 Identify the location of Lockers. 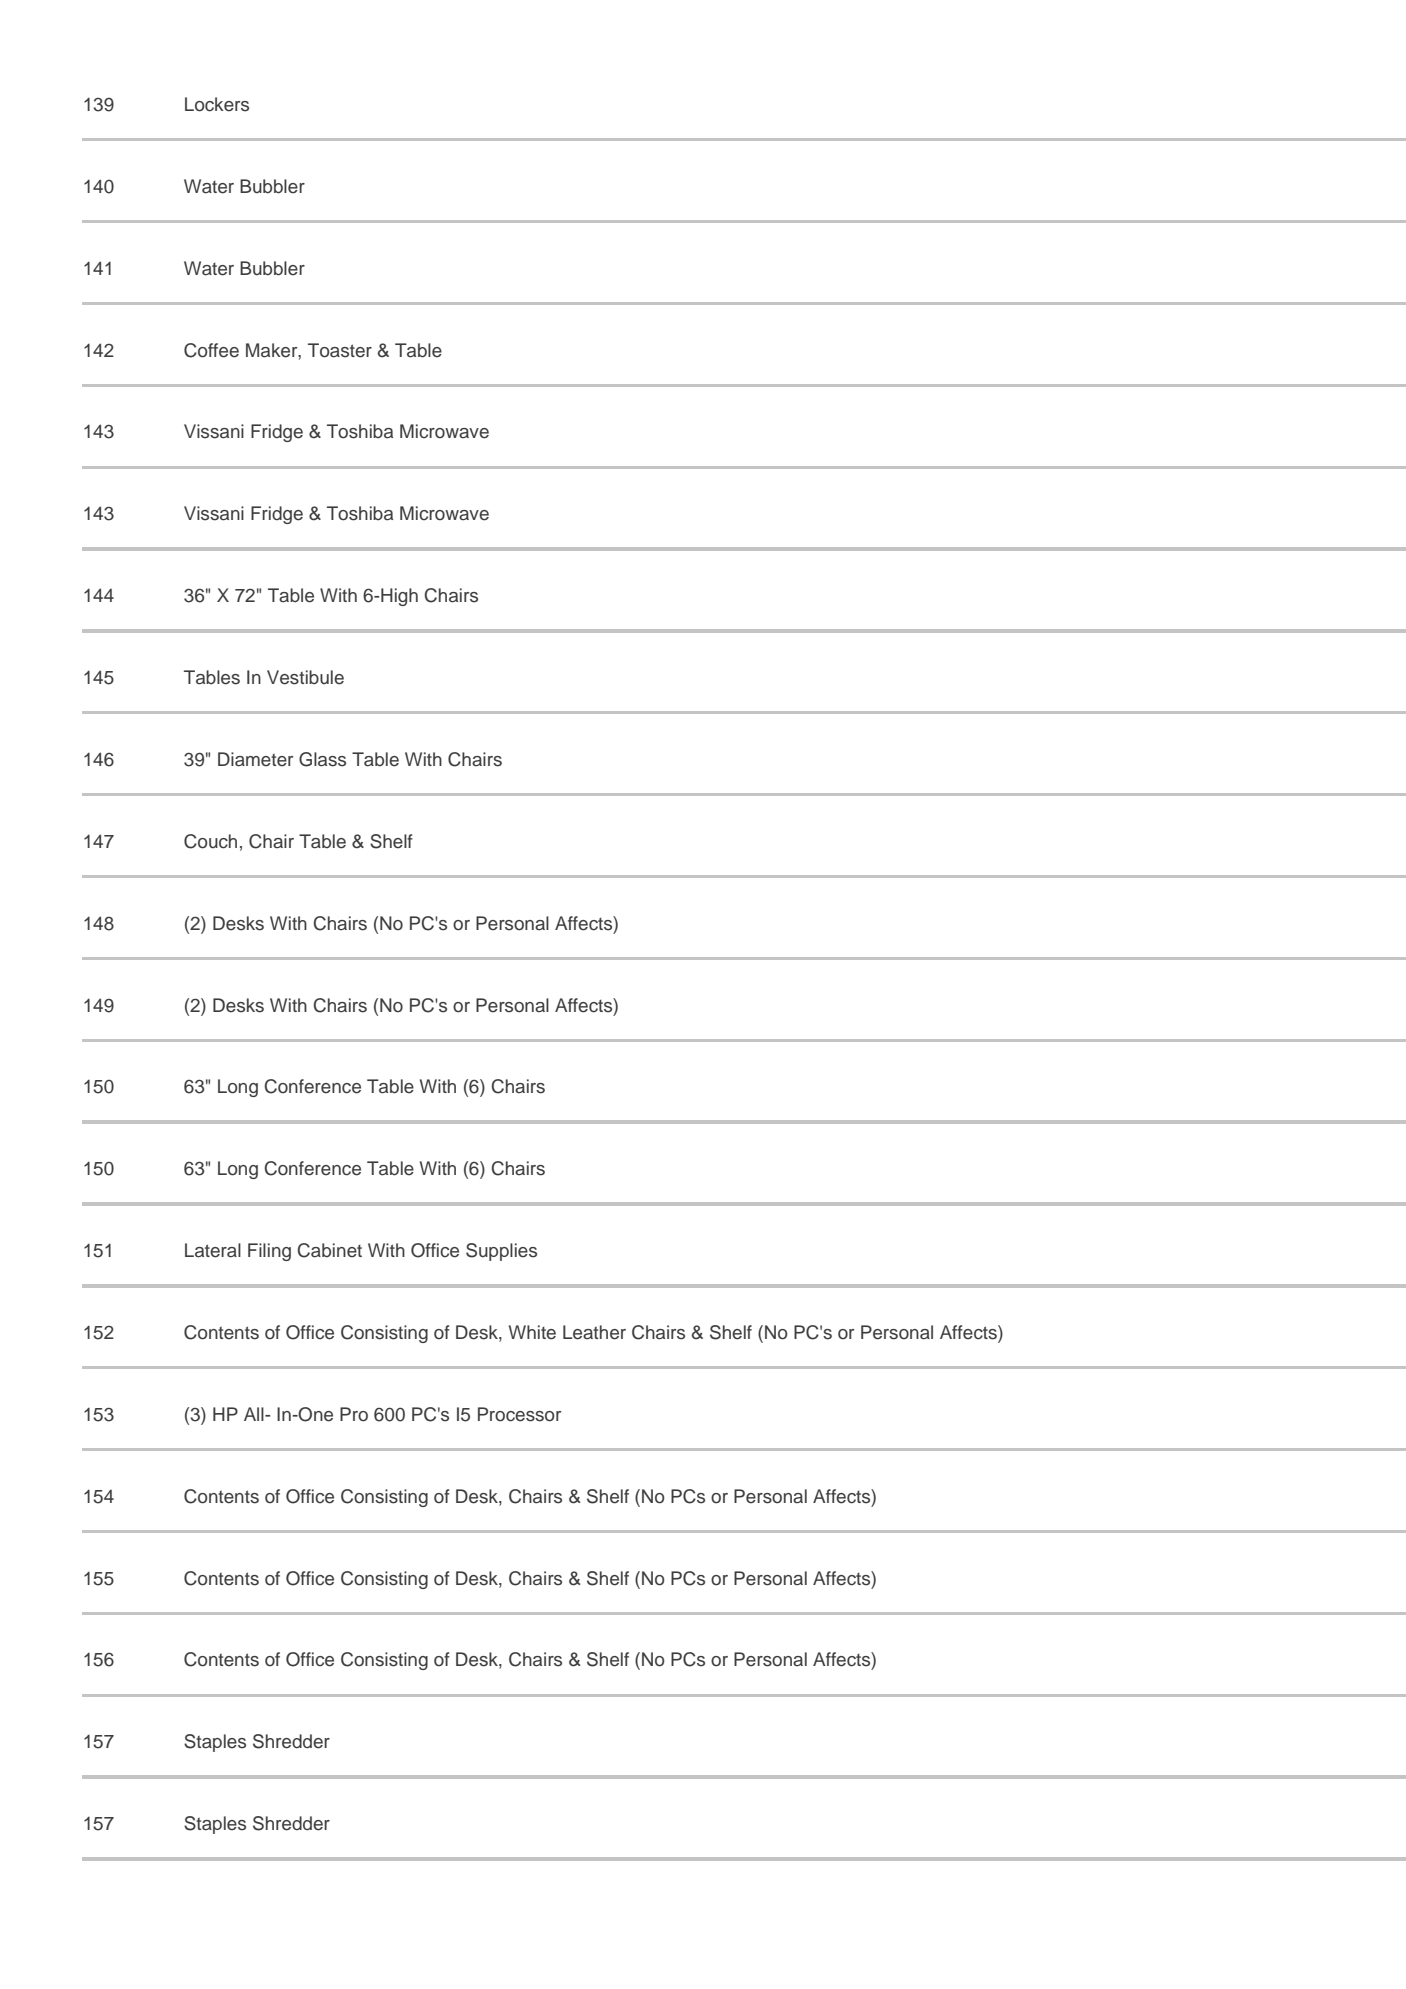
(217, 104).
